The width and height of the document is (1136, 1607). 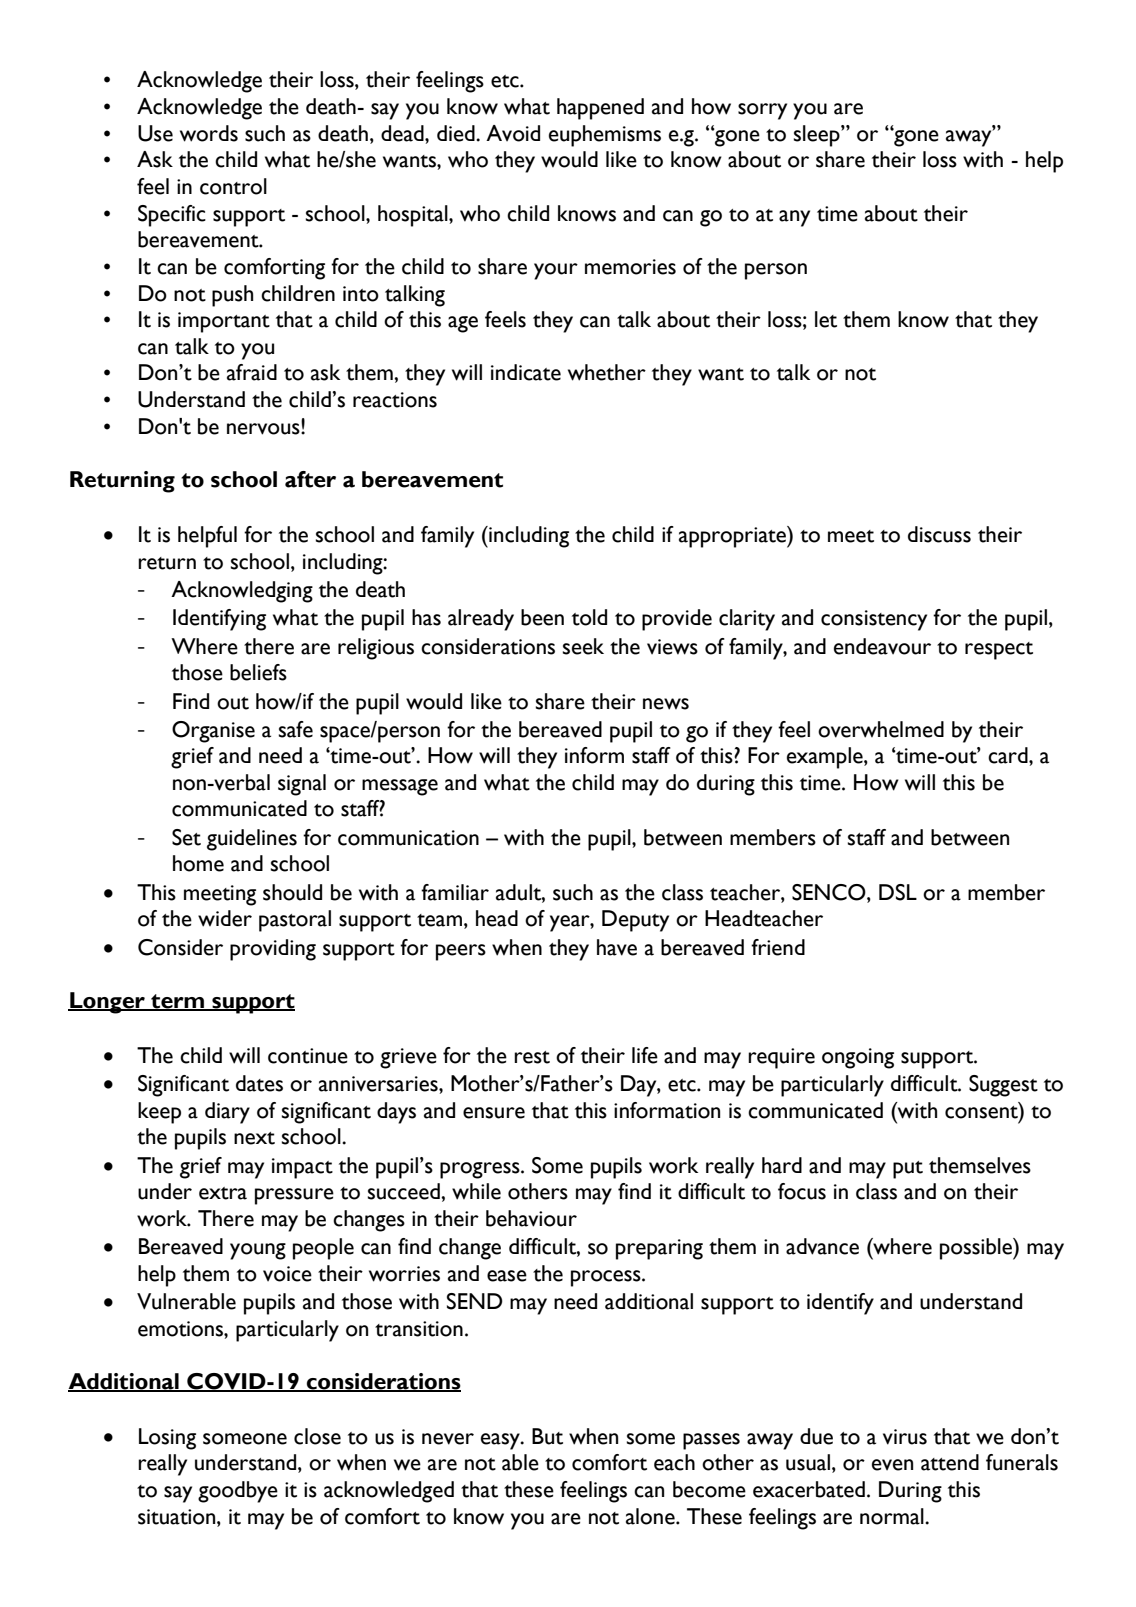 What do you see at coordinates (794, 218) in the document?
I see `any` at bounding box center [794, 218].
